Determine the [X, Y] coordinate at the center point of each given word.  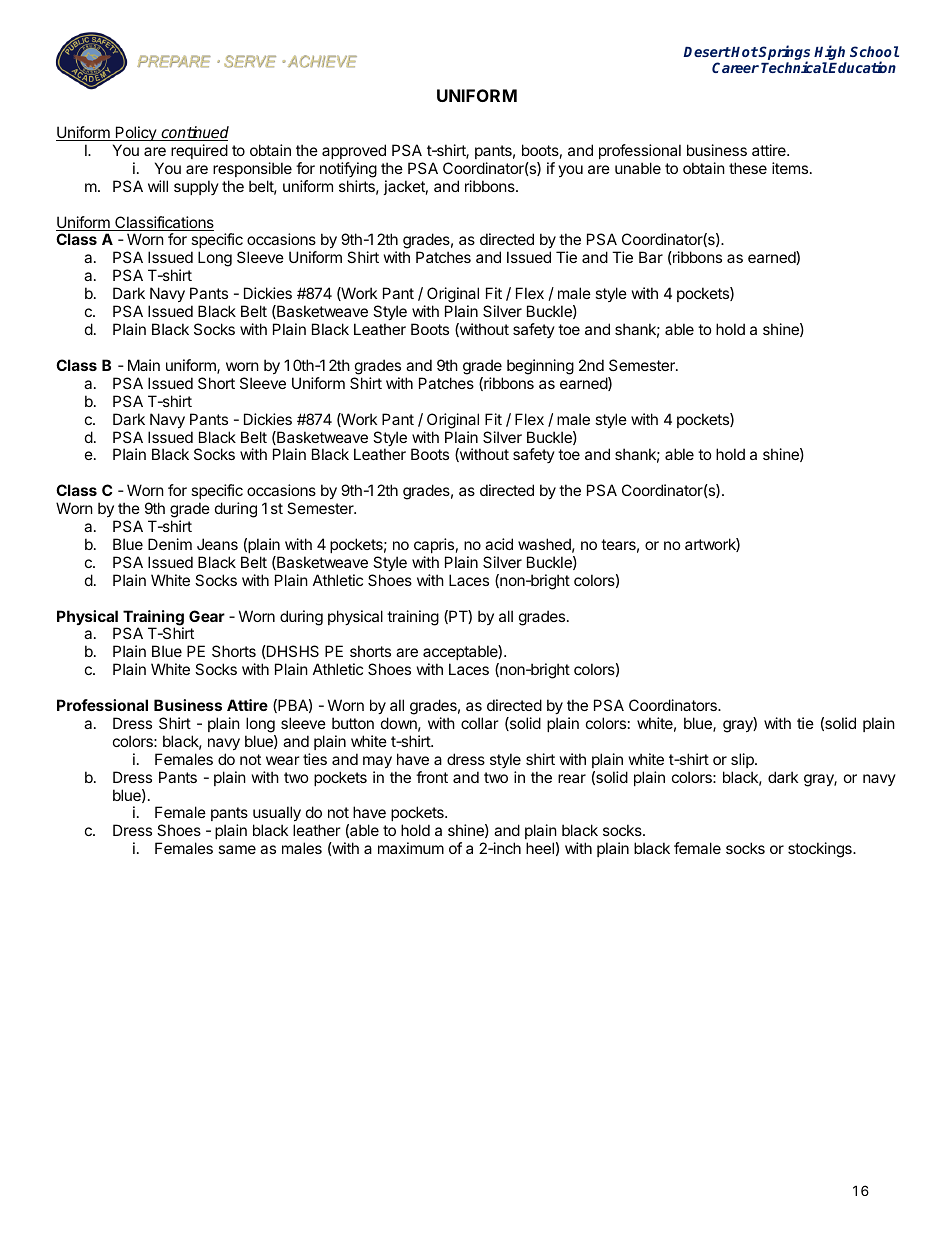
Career [735, 67]
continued [194, 133]
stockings [821, 850]
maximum [411, 848]
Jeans [217, 544]
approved [354, 151]
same [237, 849]
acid [499, 544]
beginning [540, 367]
